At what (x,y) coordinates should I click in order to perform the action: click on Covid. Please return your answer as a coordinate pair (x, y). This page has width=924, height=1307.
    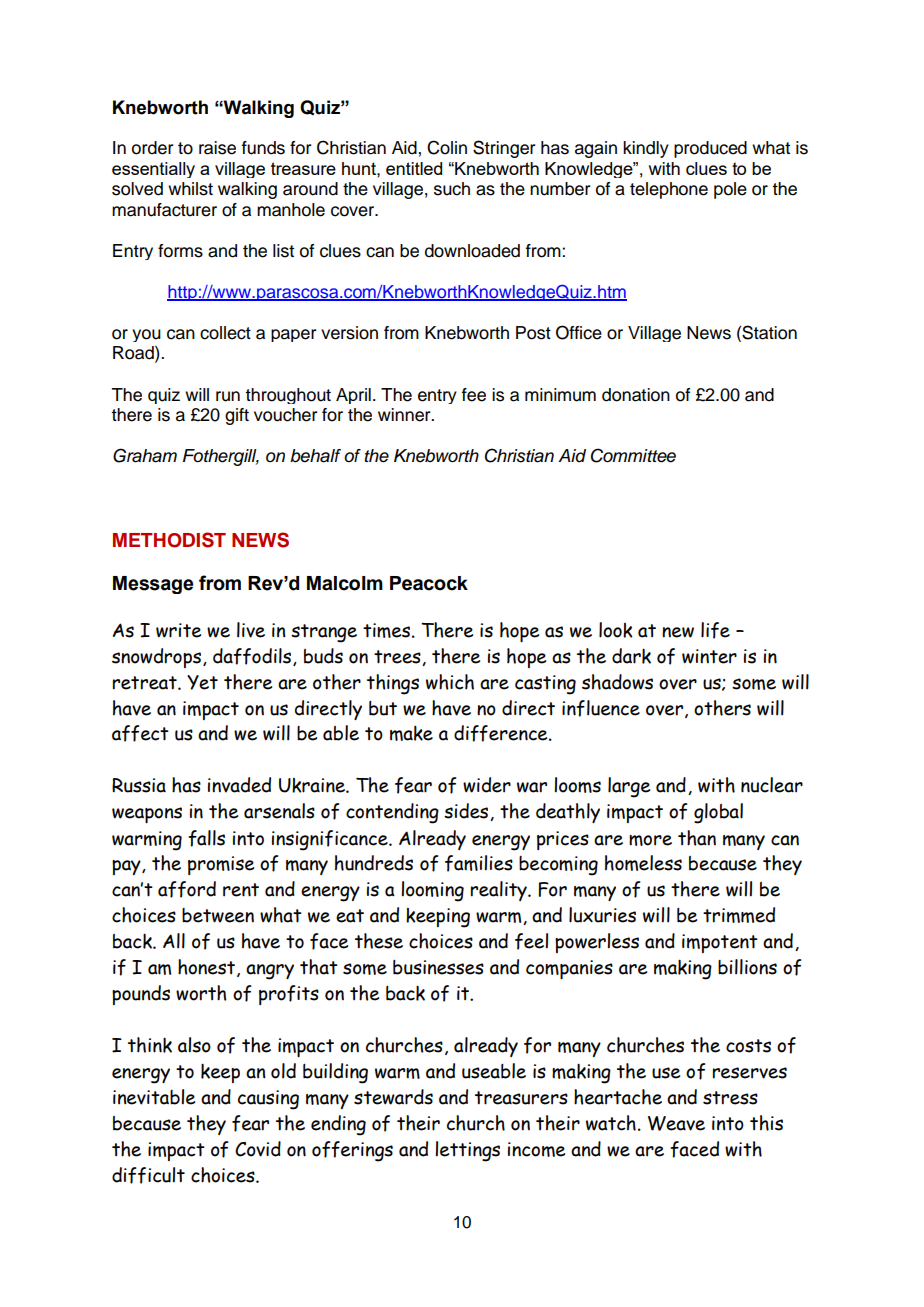
    Looking at the image, I should click on (258, 1149).
